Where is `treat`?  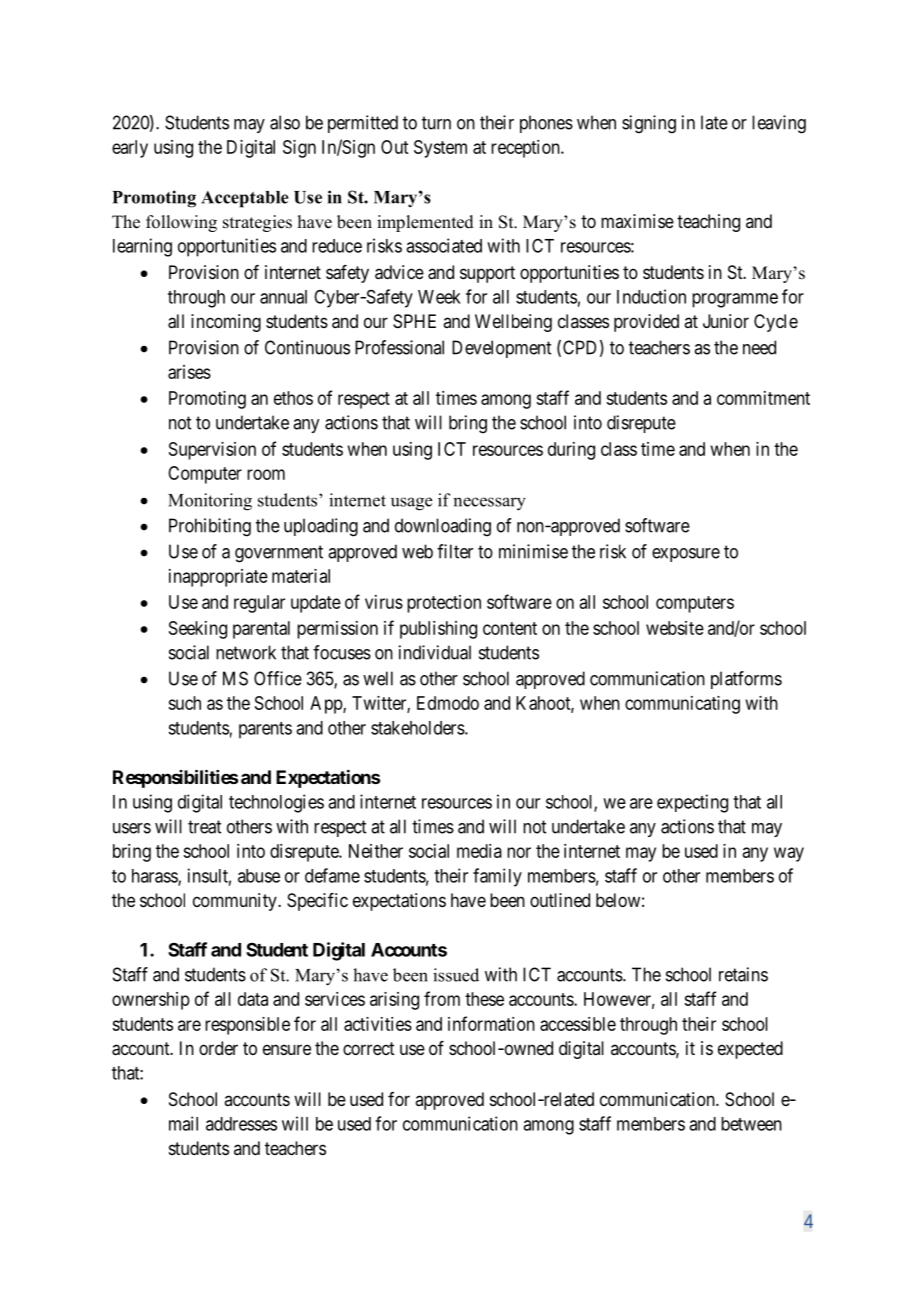 treat is located at coordinates (204, 827).
